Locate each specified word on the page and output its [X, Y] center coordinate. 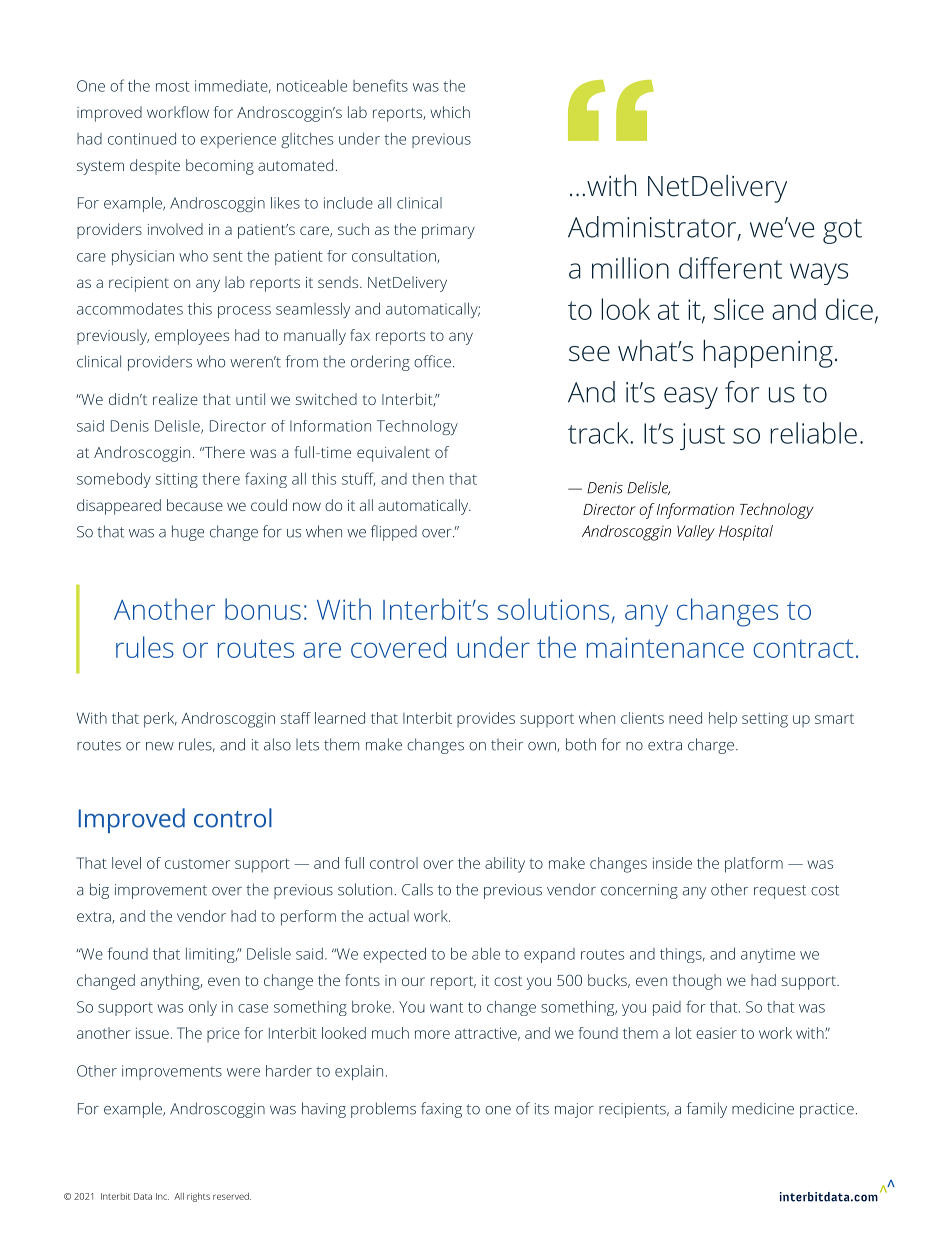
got [842, 231]
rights [198, 1197]
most [173, 86]
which [450, 112]
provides [486, 719]
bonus [263, 609]
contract [803, 648]
